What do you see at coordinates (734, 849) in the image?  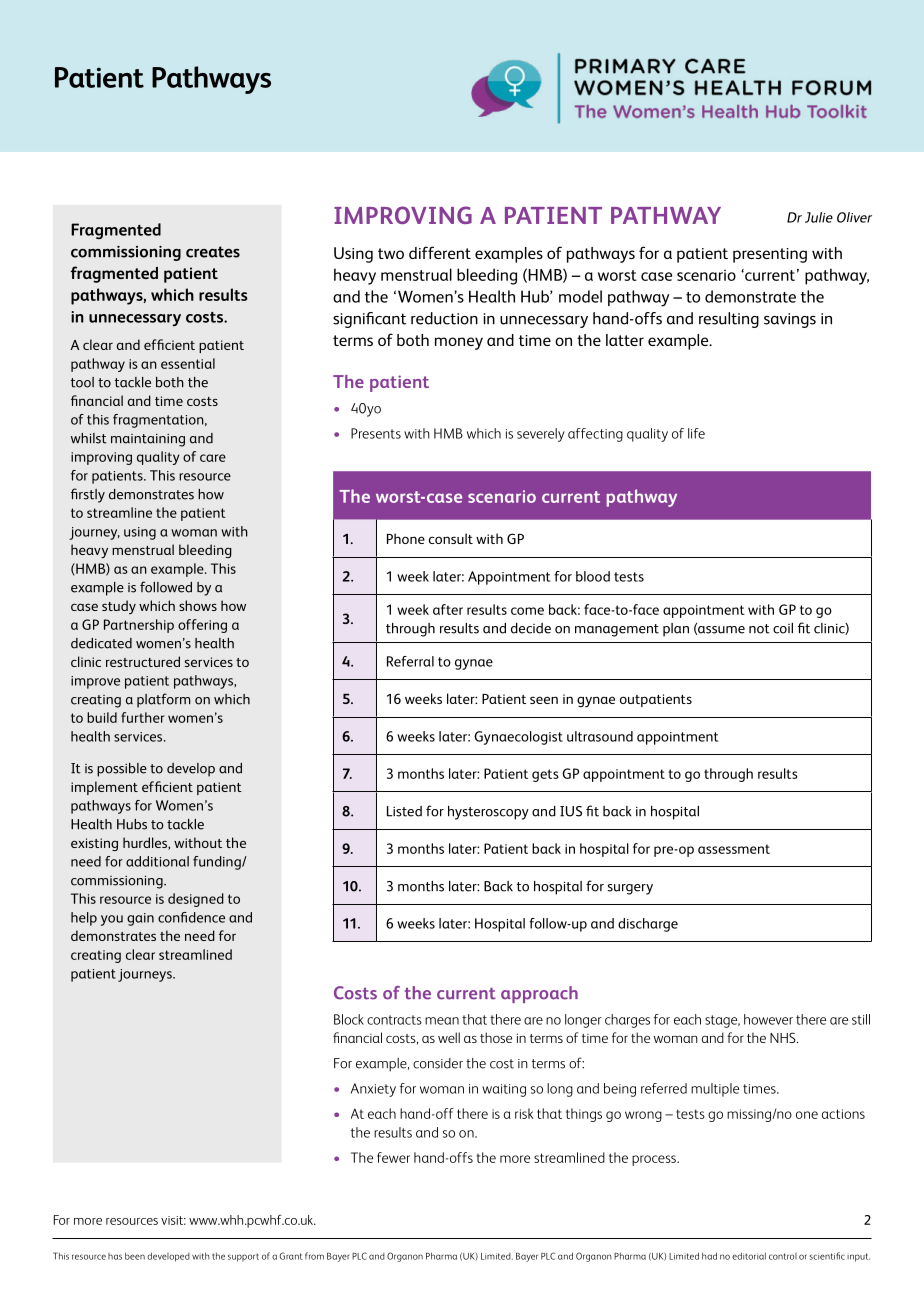 I see `assessment` at bounding box center [734, 849].
